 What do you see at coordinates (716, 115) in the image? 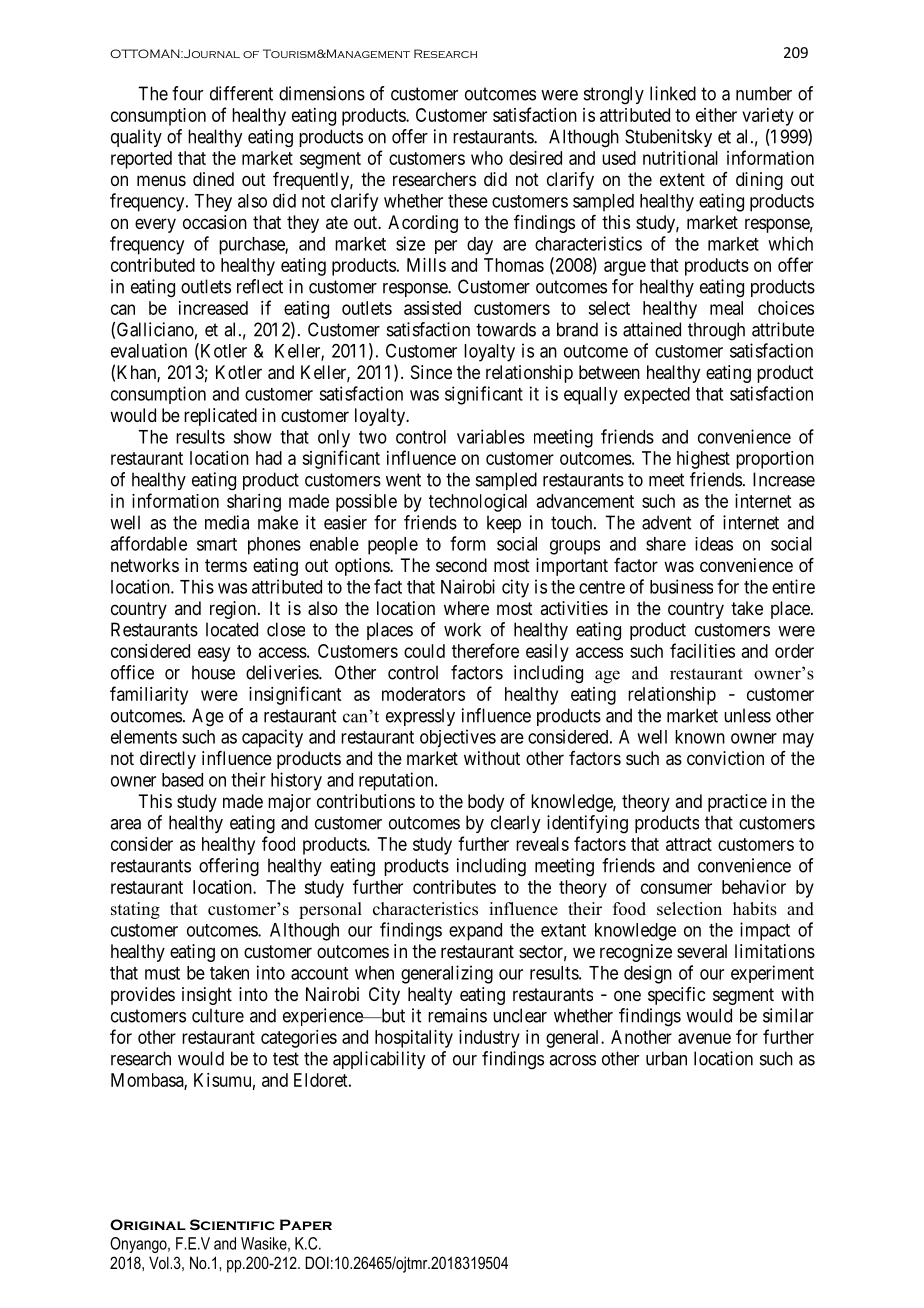
I see `either` at bounding box center [716, 115].
